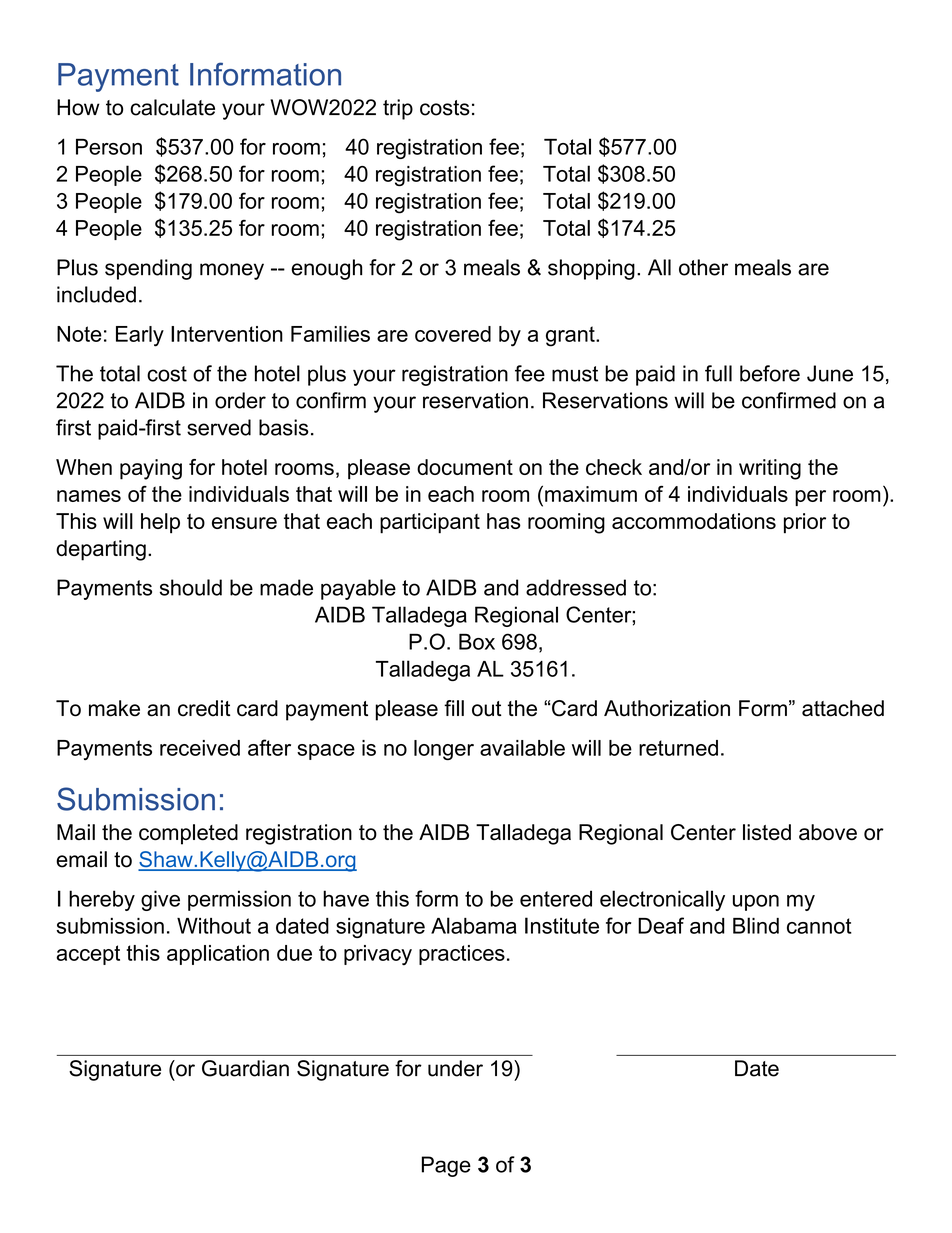 This screenshot has width=952, height=1233. I want to click on Authorization, so click(667, 708).
